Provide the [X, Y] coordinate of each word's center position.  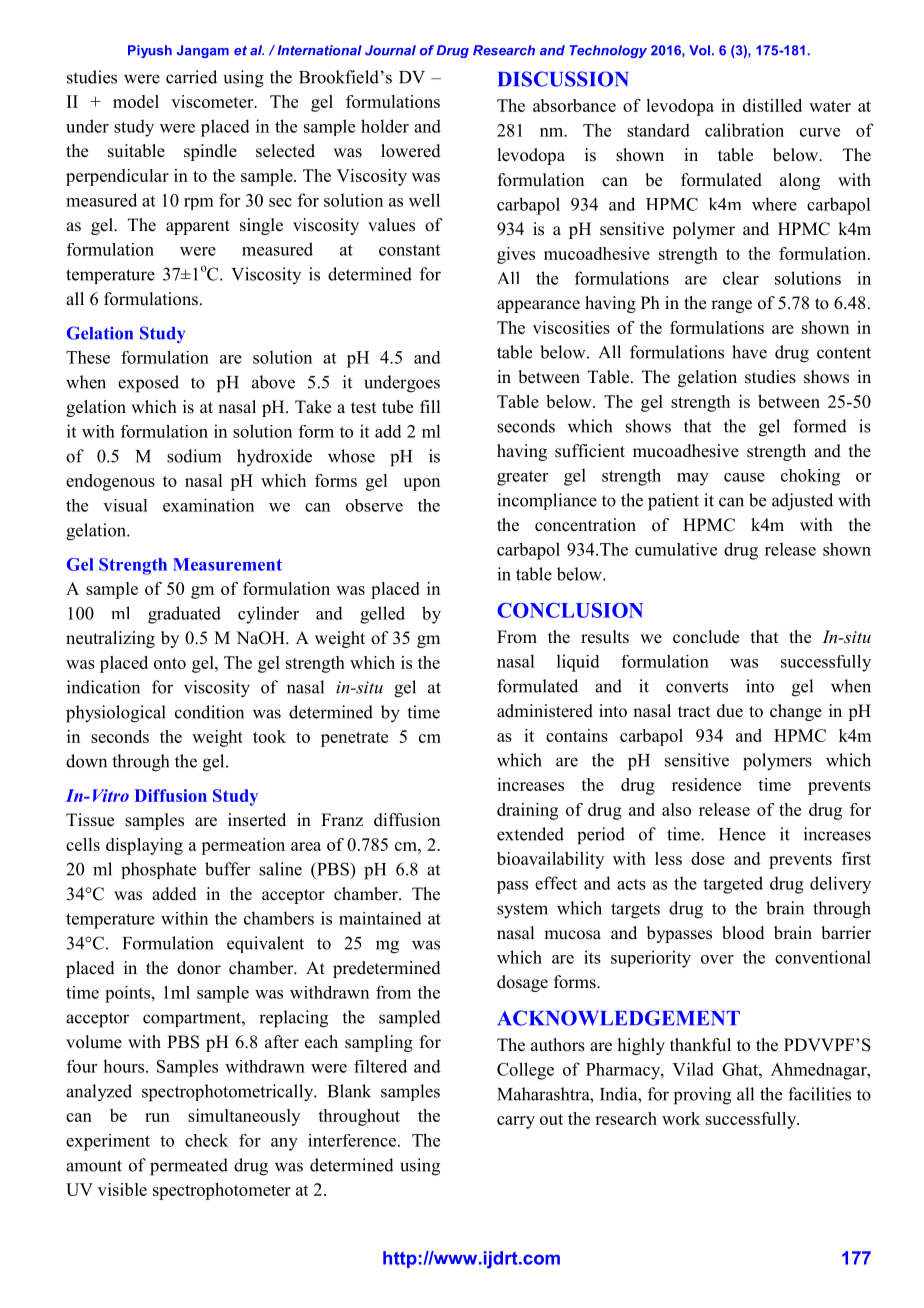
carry [516, 1122]
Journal [390, 50]
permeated [189, 1167]
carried [191, 77]
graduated [184, 615]
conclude [706, 637]
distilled [772, 105]
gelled [382, 615]
